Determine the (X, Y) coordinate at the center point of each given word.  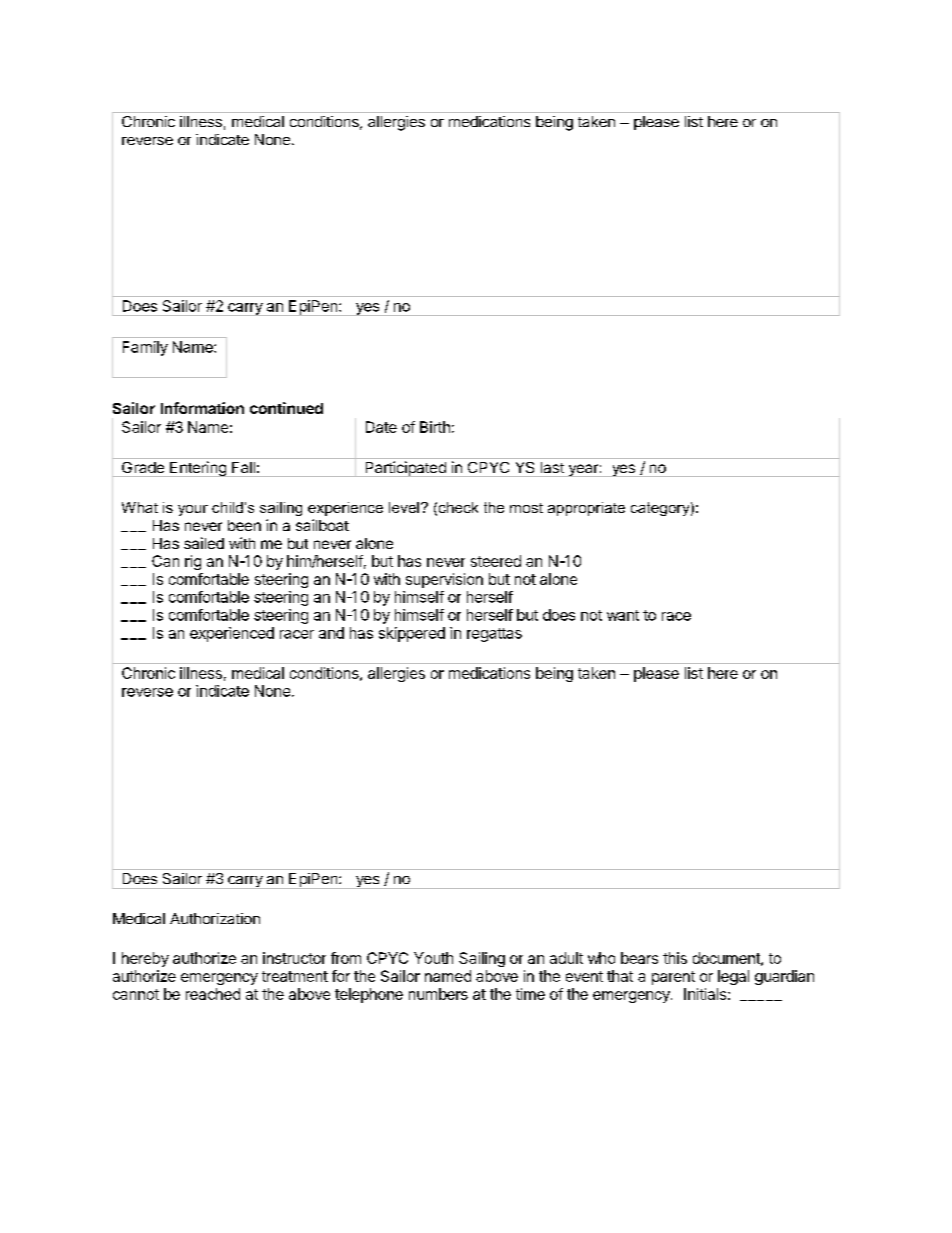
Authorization (215, 918)
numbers (438, 994)
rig (193, 562)
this (675, 958)
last (552, 467)
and (331, 633)
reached (213, 994)
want (623, 615)
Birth (435, 427)
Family (145, 348)
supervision (444, 580)
